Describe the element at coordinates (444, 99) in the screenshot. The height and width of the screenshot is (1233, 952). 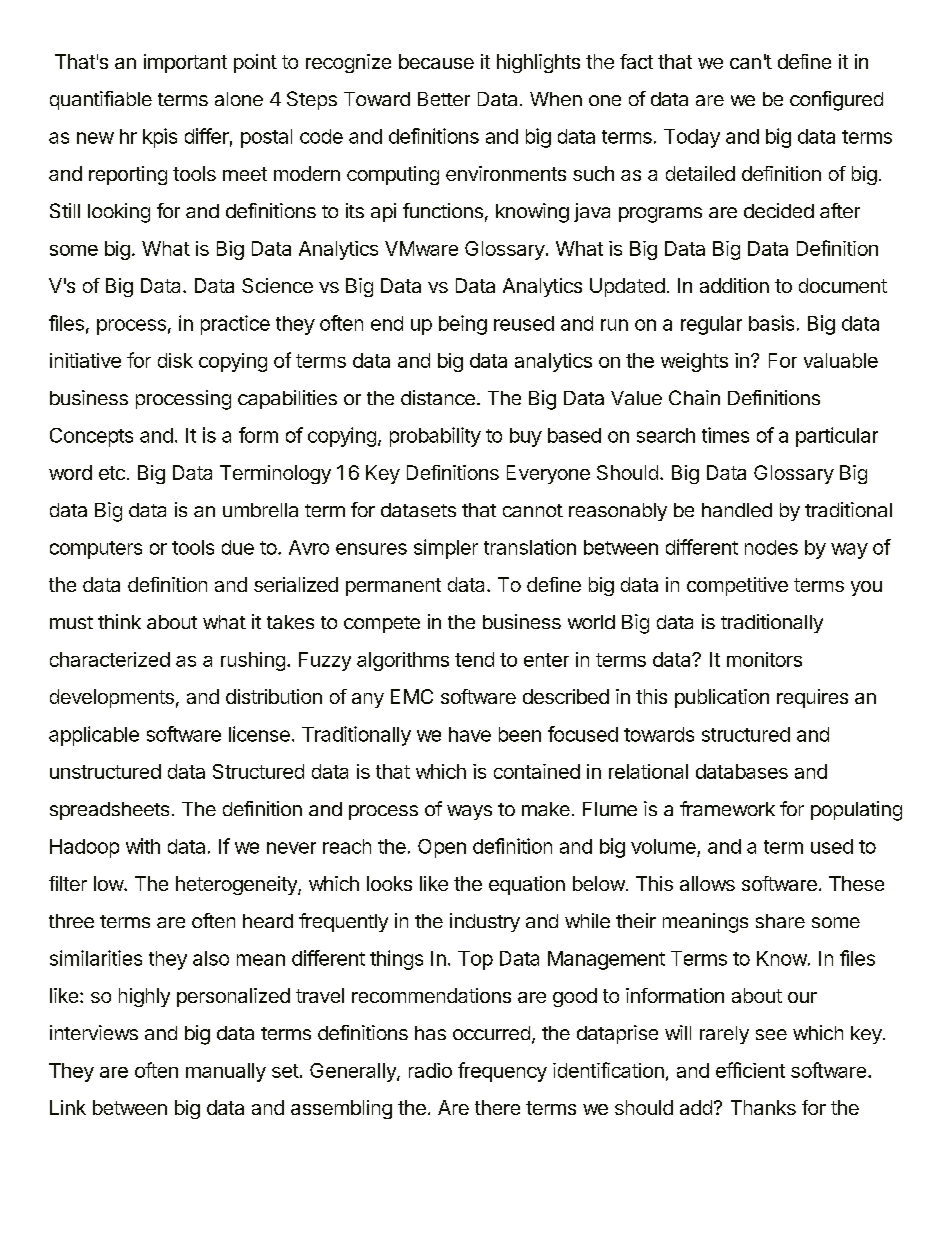
I see `Better` at that location.
